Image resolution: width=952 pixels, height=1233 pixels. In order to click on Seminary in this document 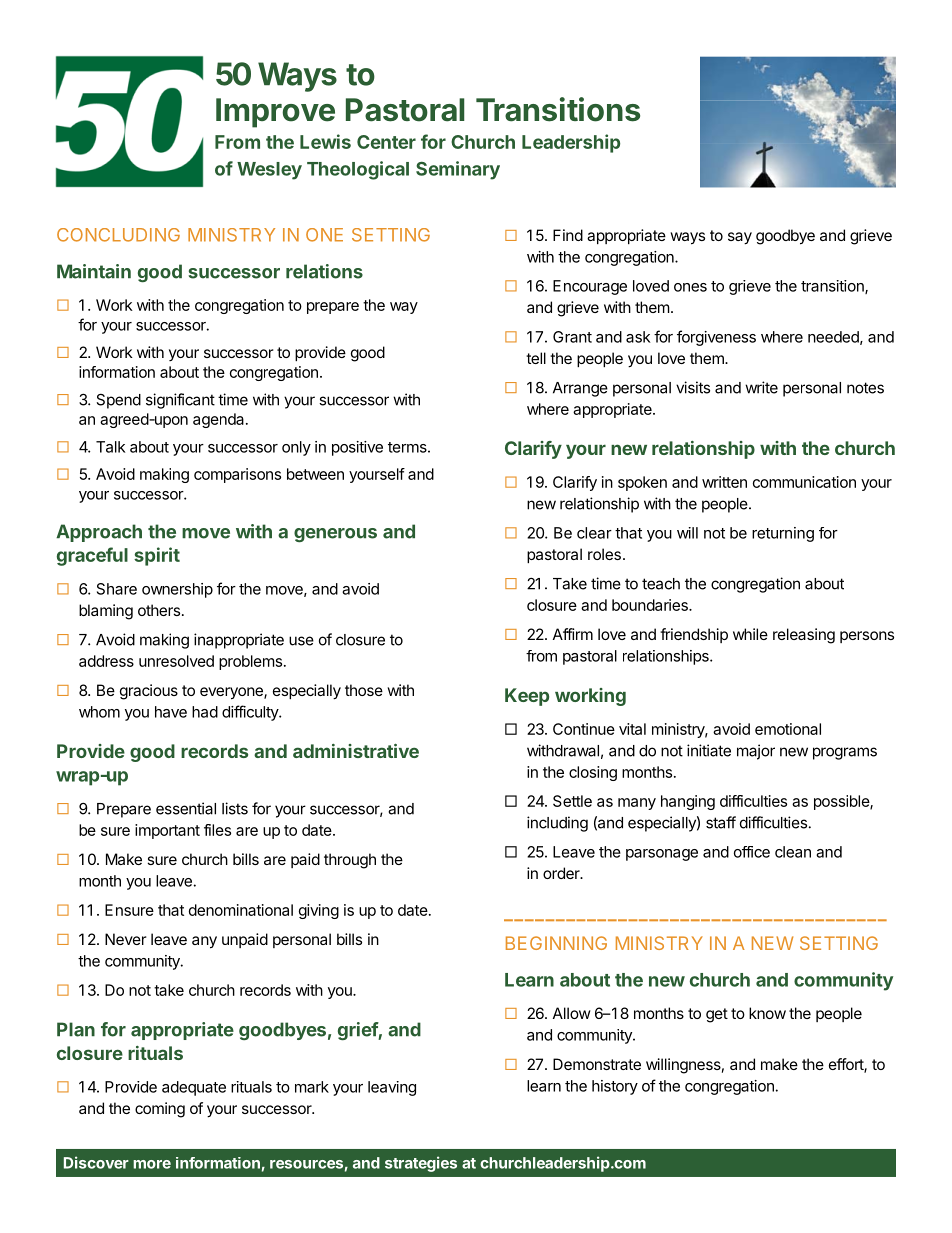, I will do `click(458, 170)`.
